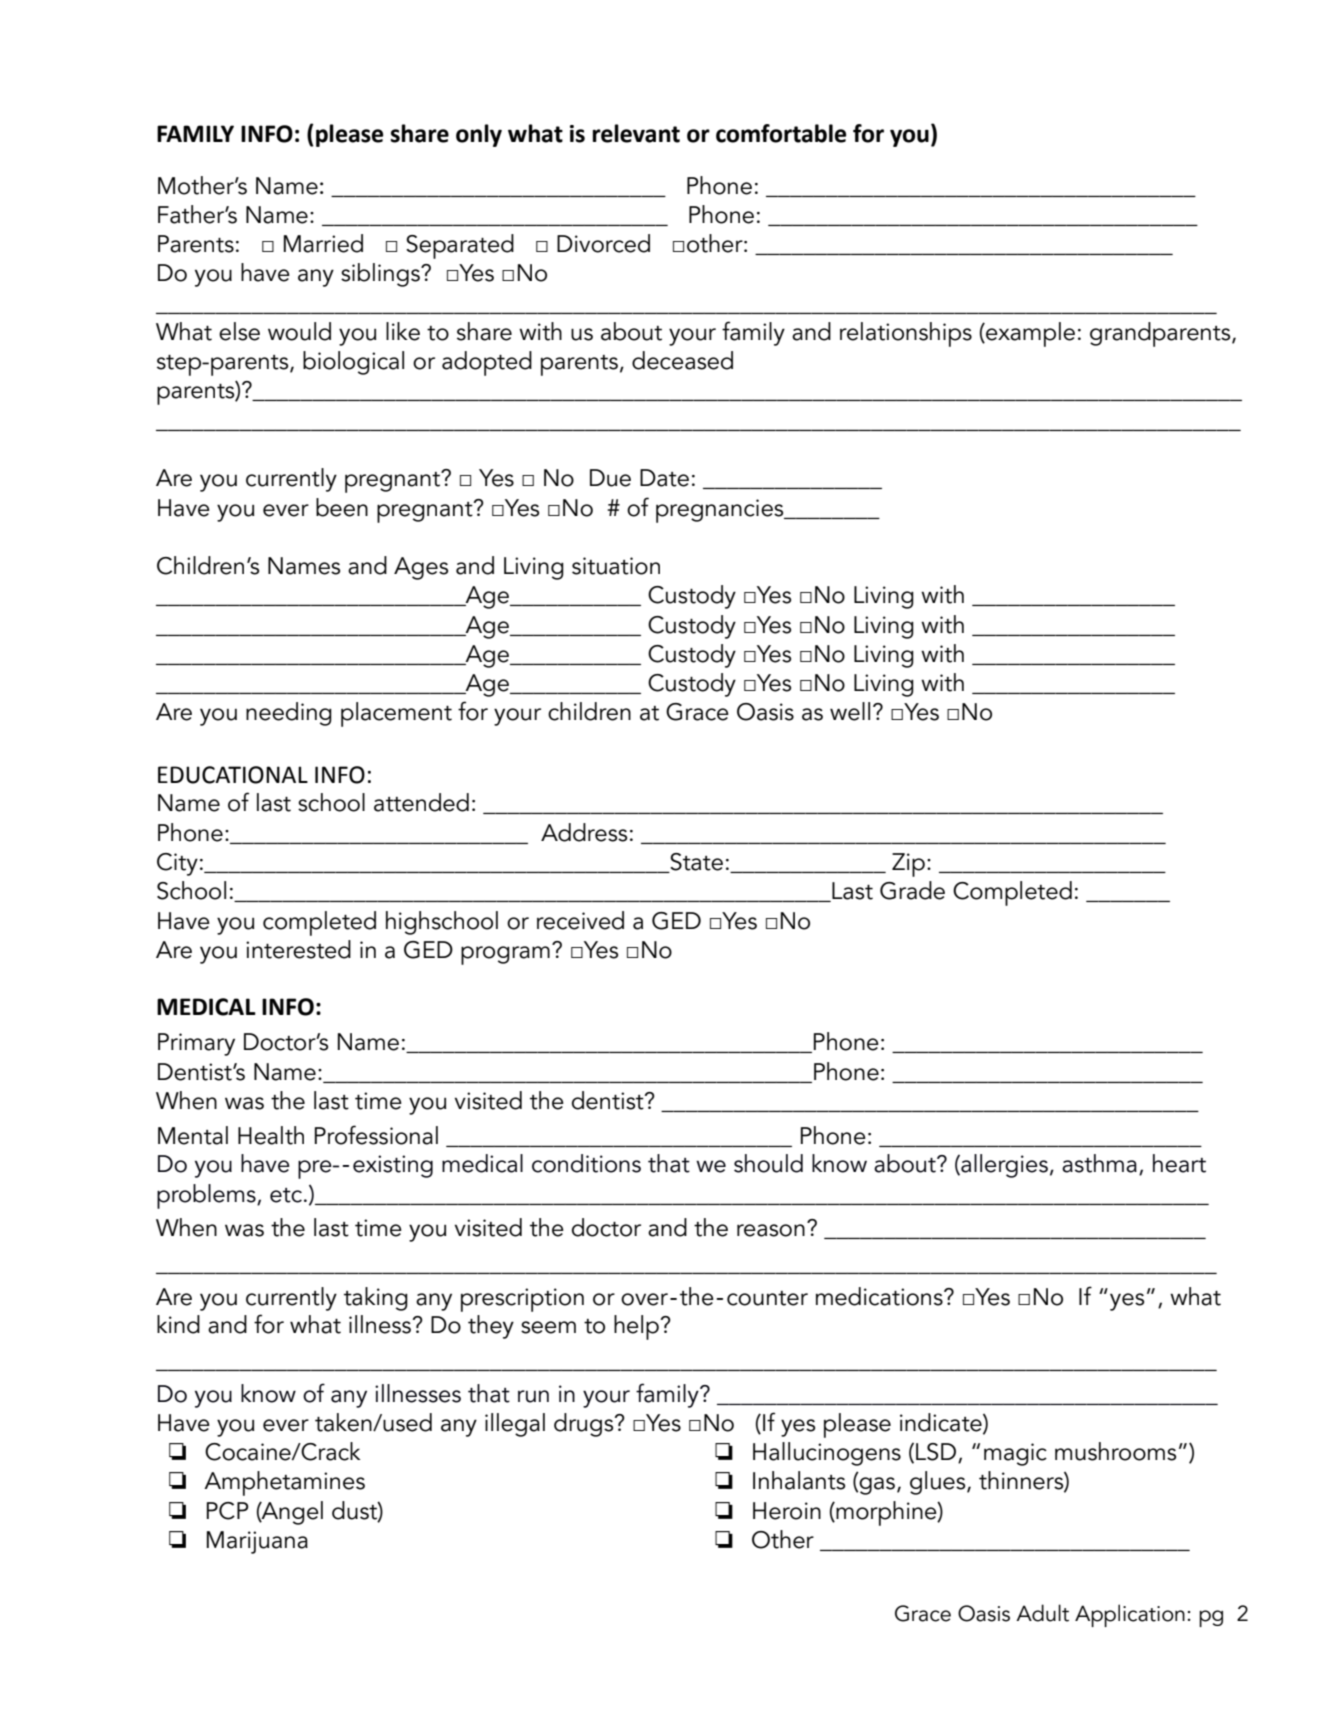 The image size is (1327, 1717). What do you see at coordinates (584, 832) in the screenshot?
I see `Address` at bounding box center [584, 832].
